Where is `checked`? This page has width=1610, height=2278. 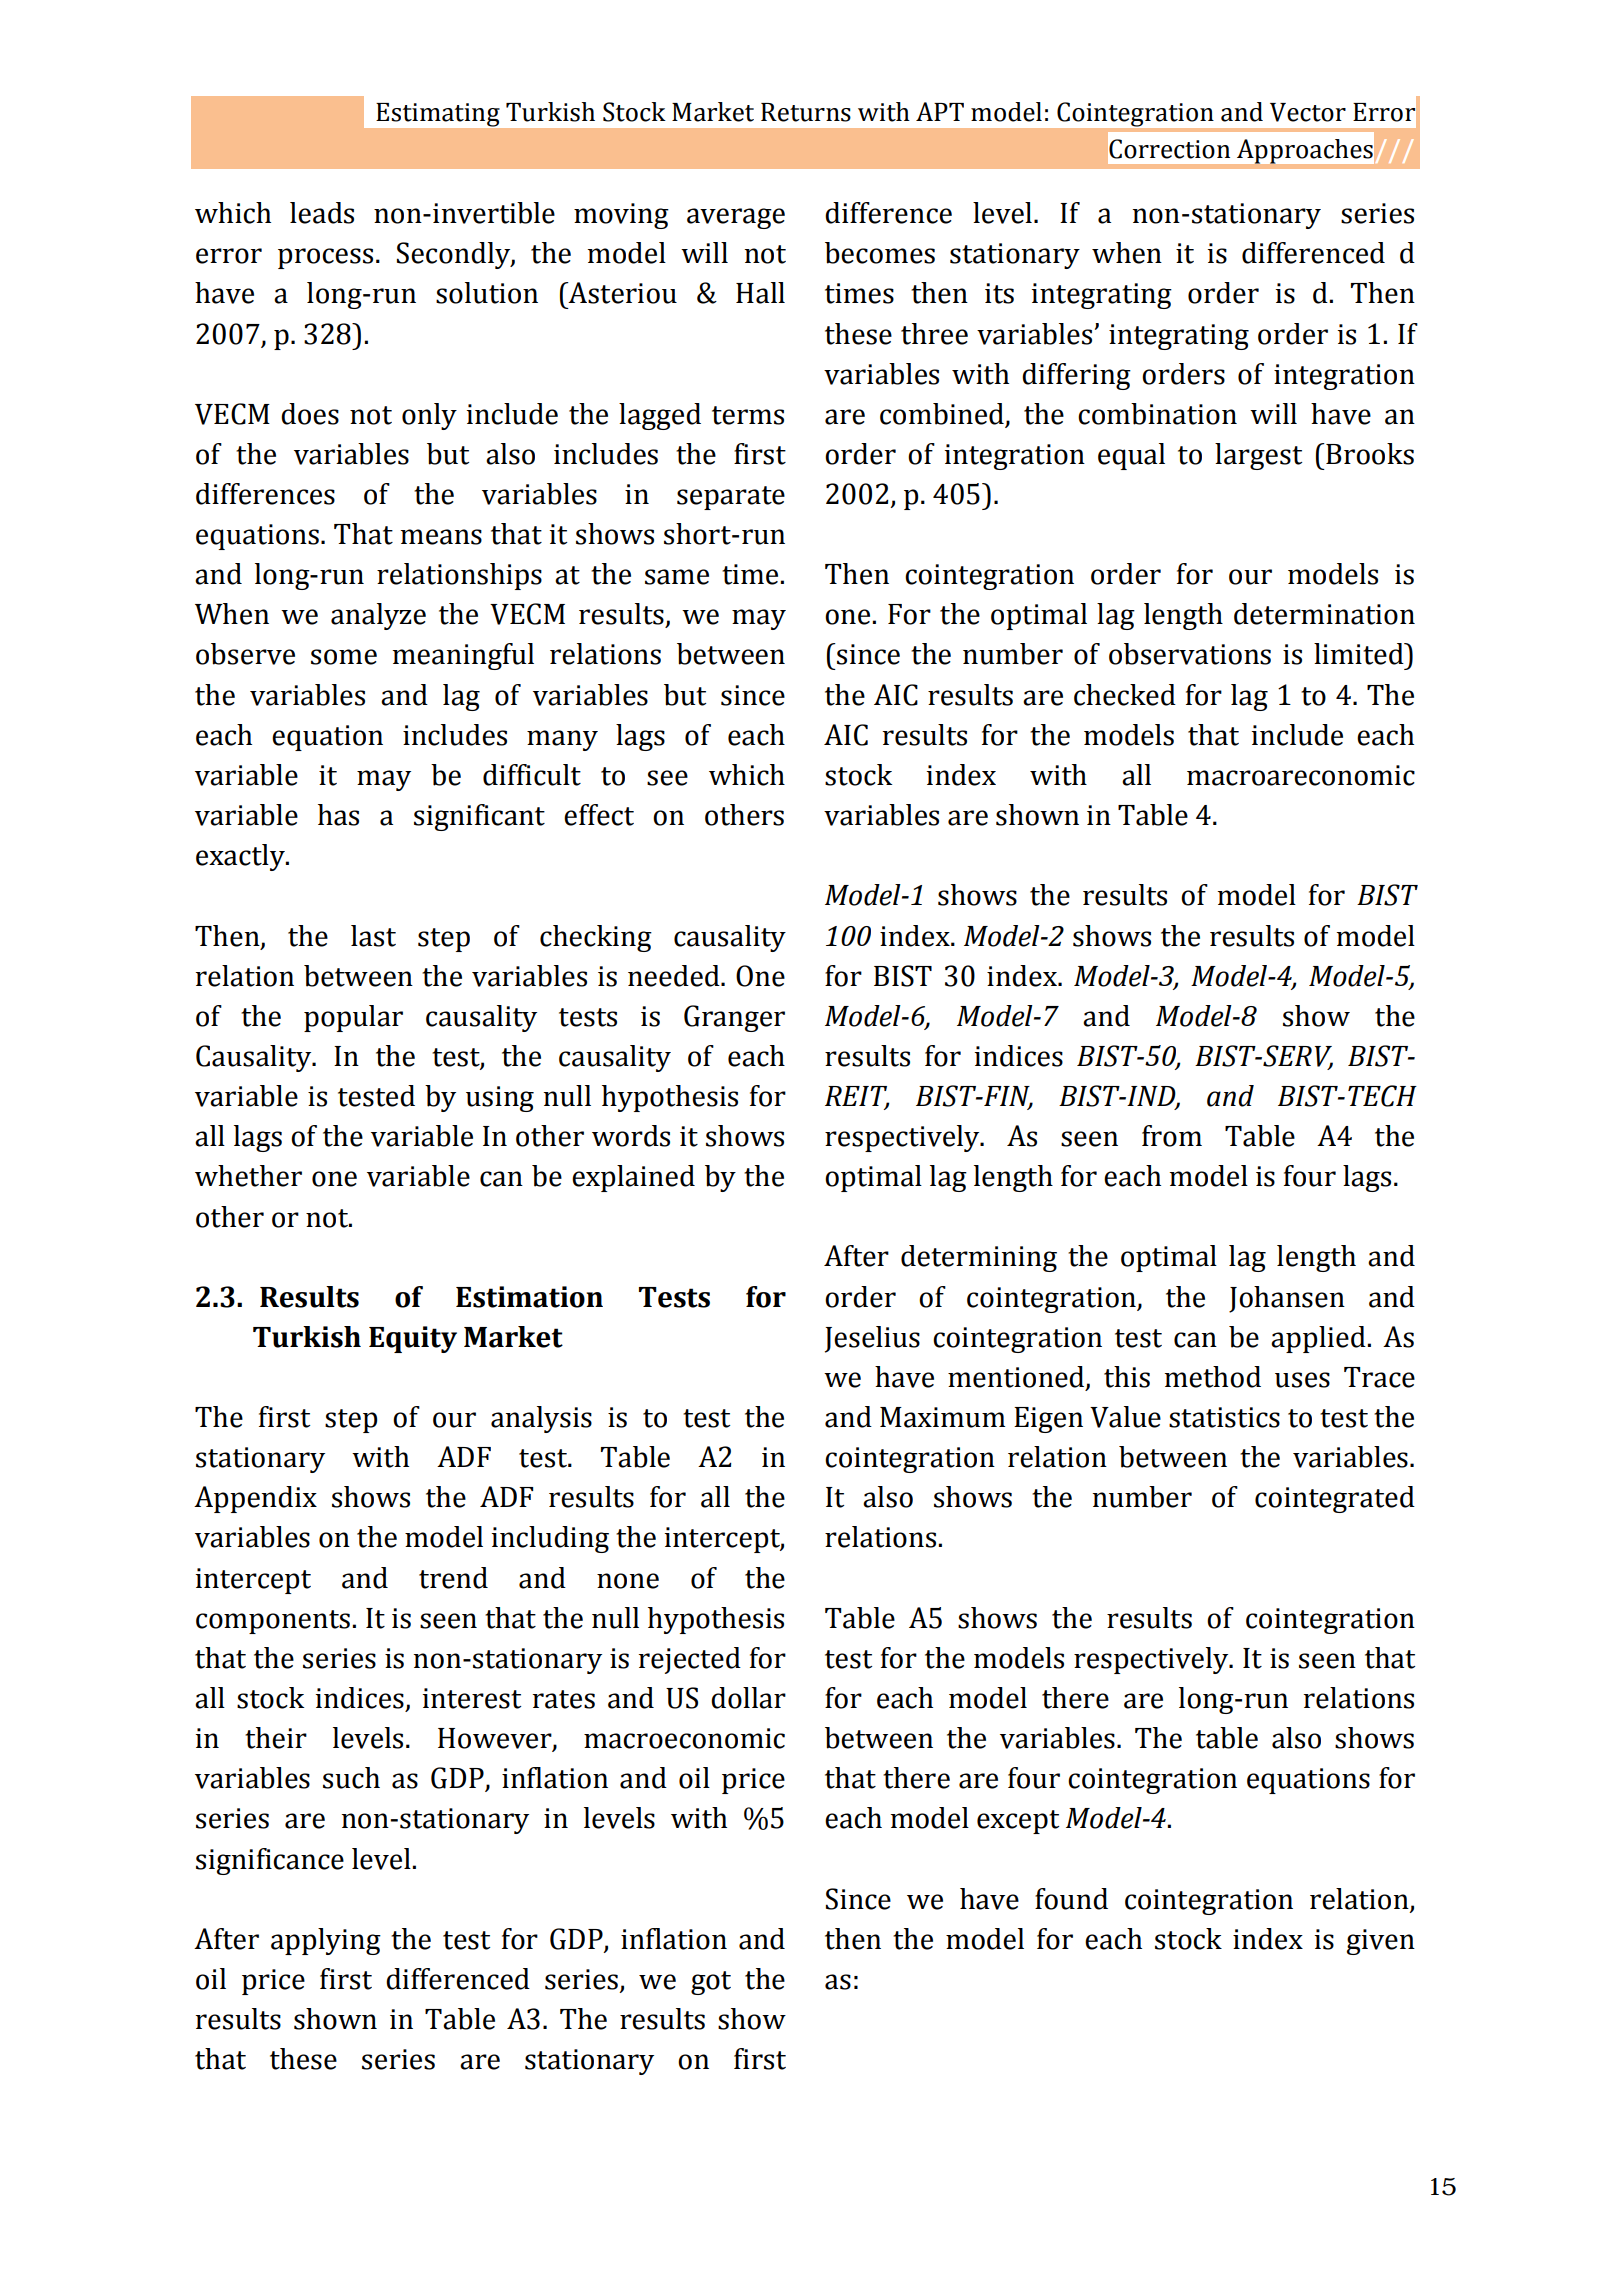
checked is located at coordinates (1125, 695).
